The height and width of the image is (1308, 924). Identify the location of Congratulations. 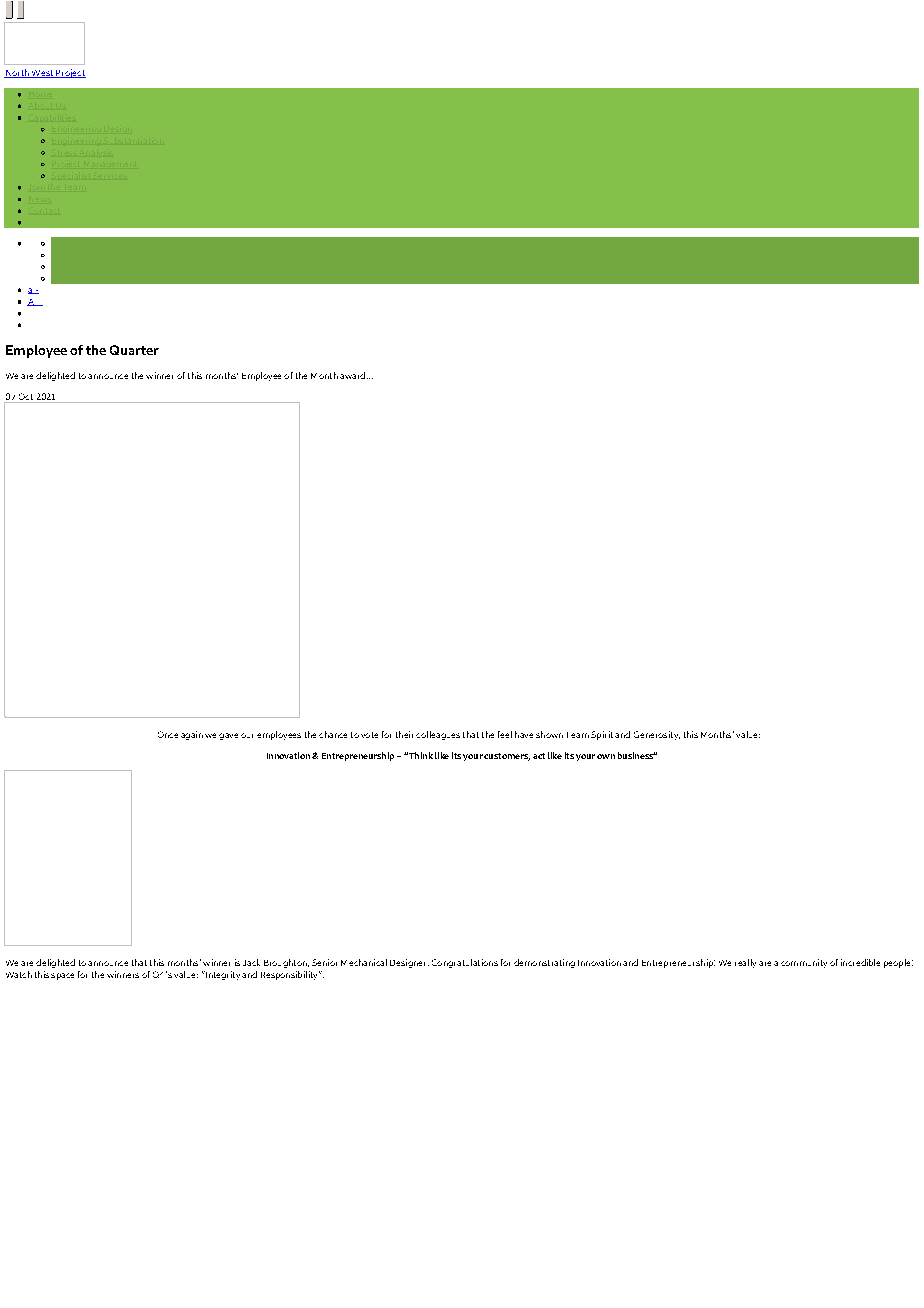
(465, 963).
